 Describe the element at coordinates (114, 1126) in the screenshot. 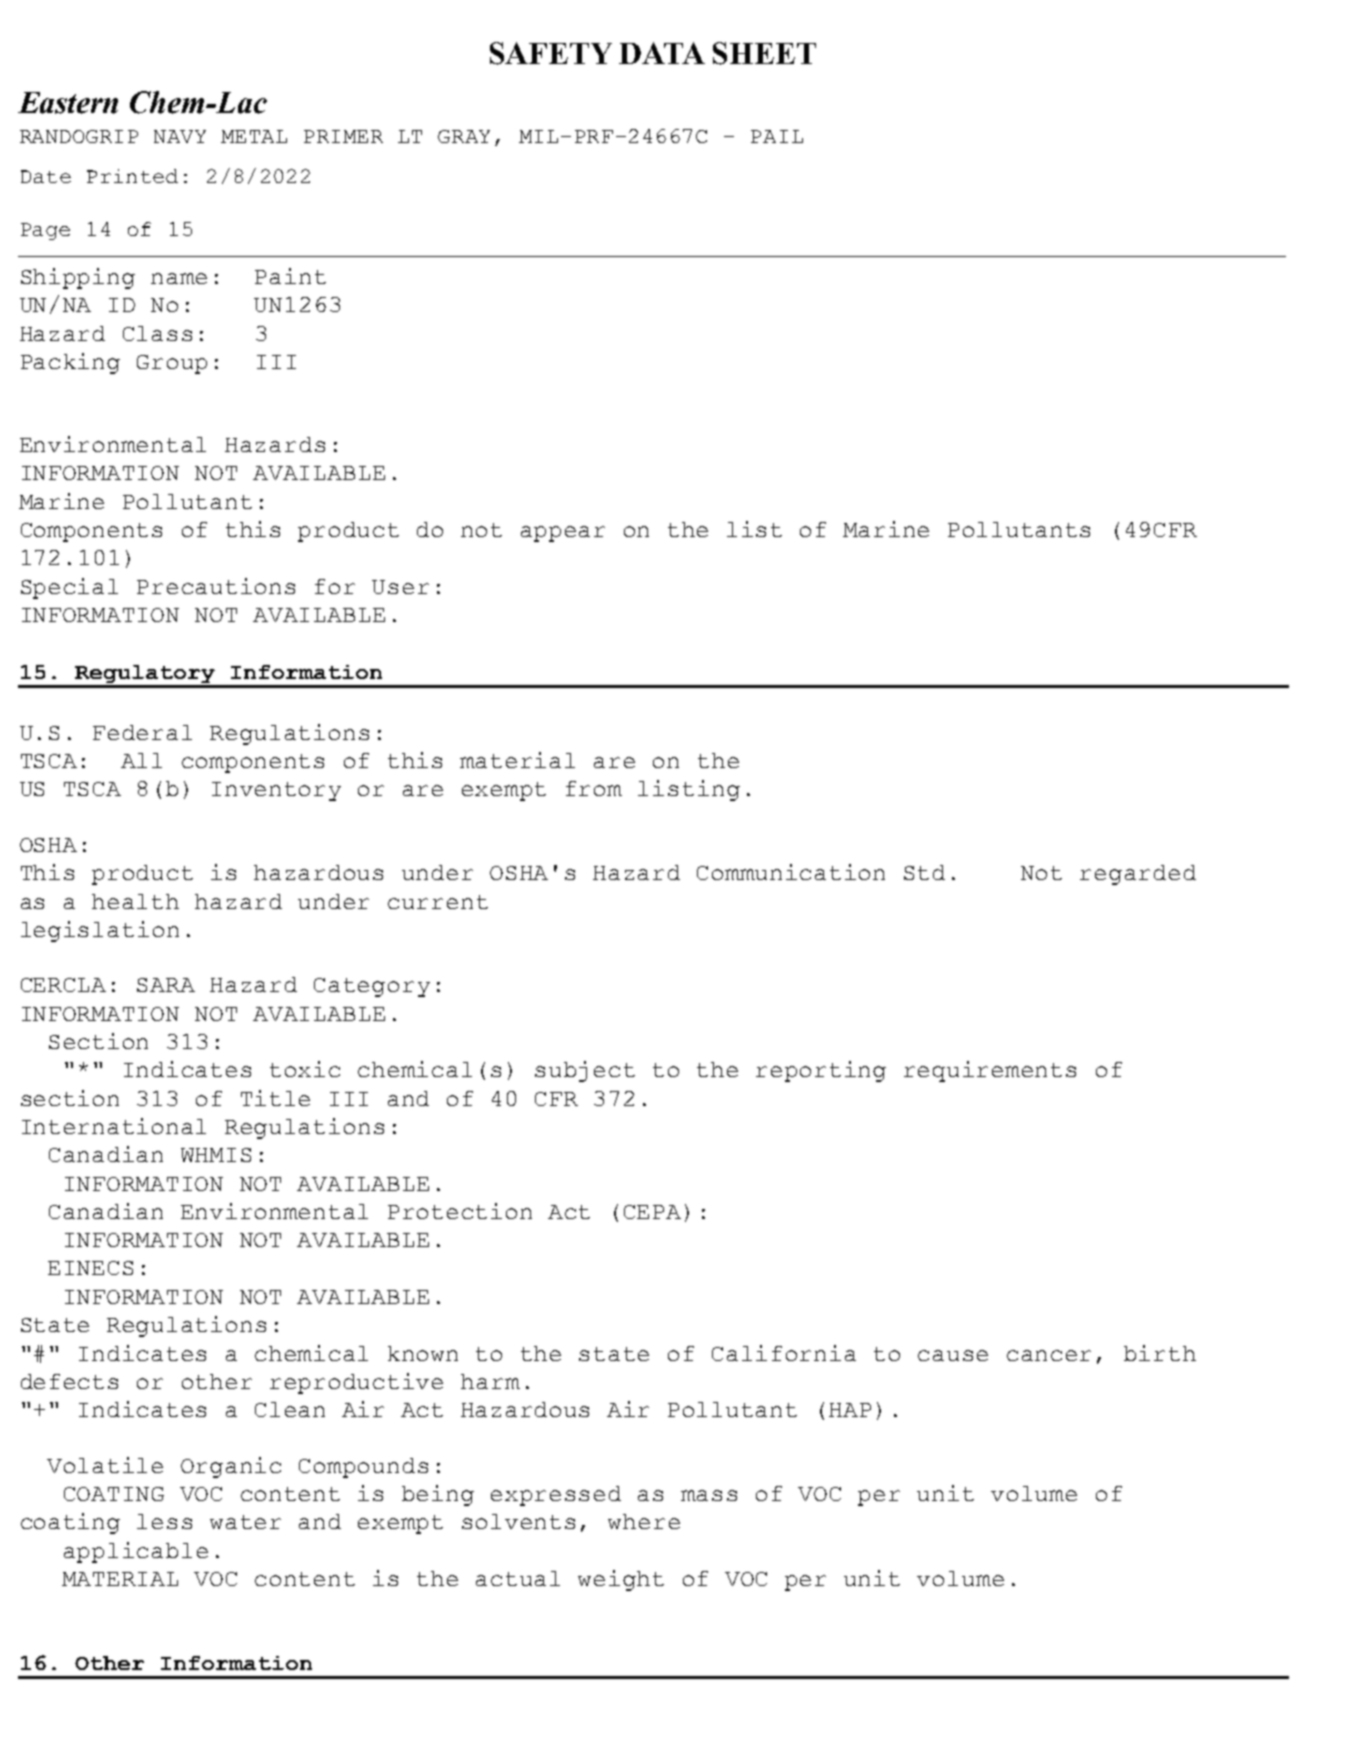

I see `International` at that location.
